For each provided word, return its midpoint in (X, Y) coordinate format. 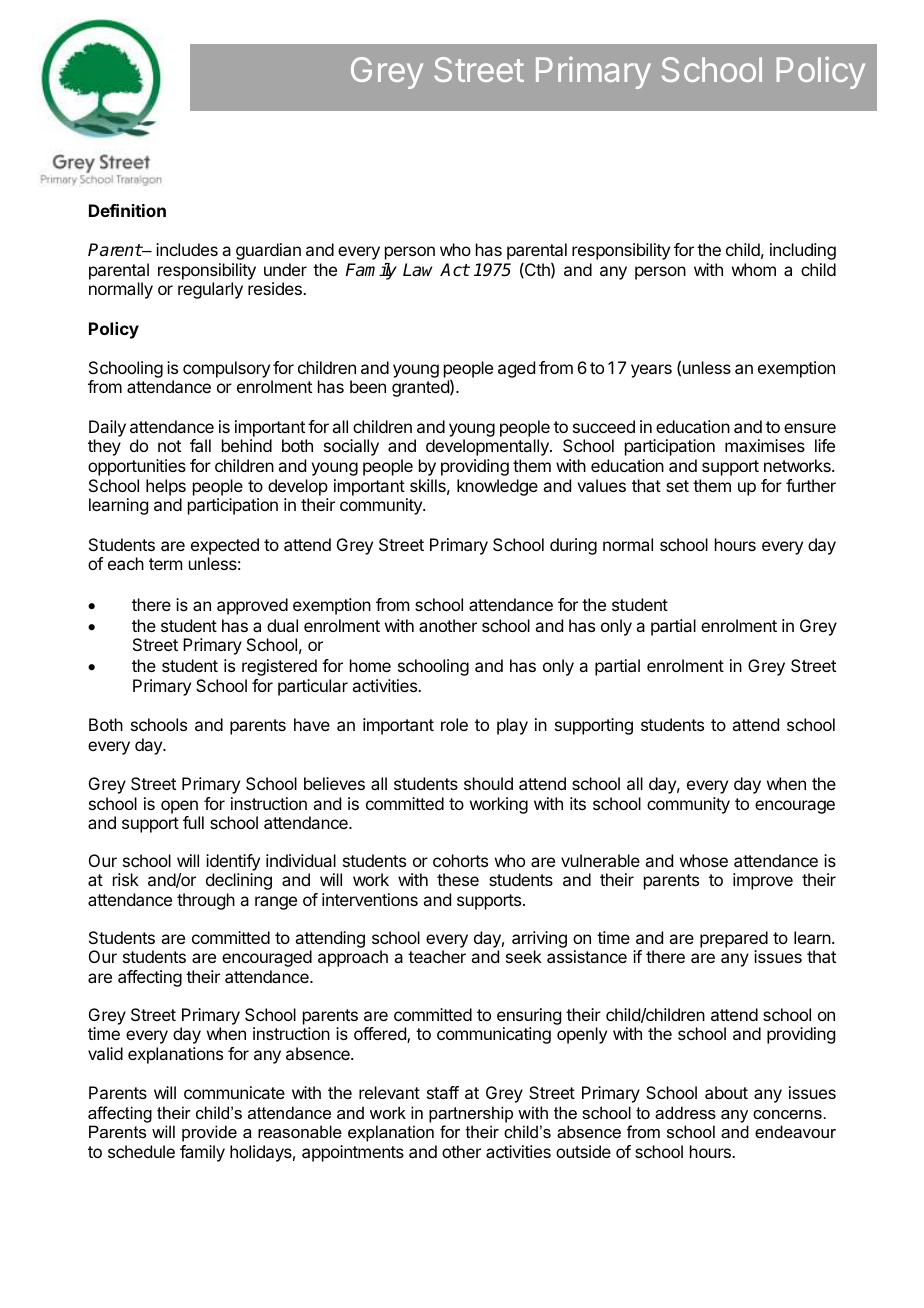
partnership (471, 1114)
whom (754, 269)
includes (187, 249)
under (285, 269)
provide (209, 1133)
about (726, 1092)
